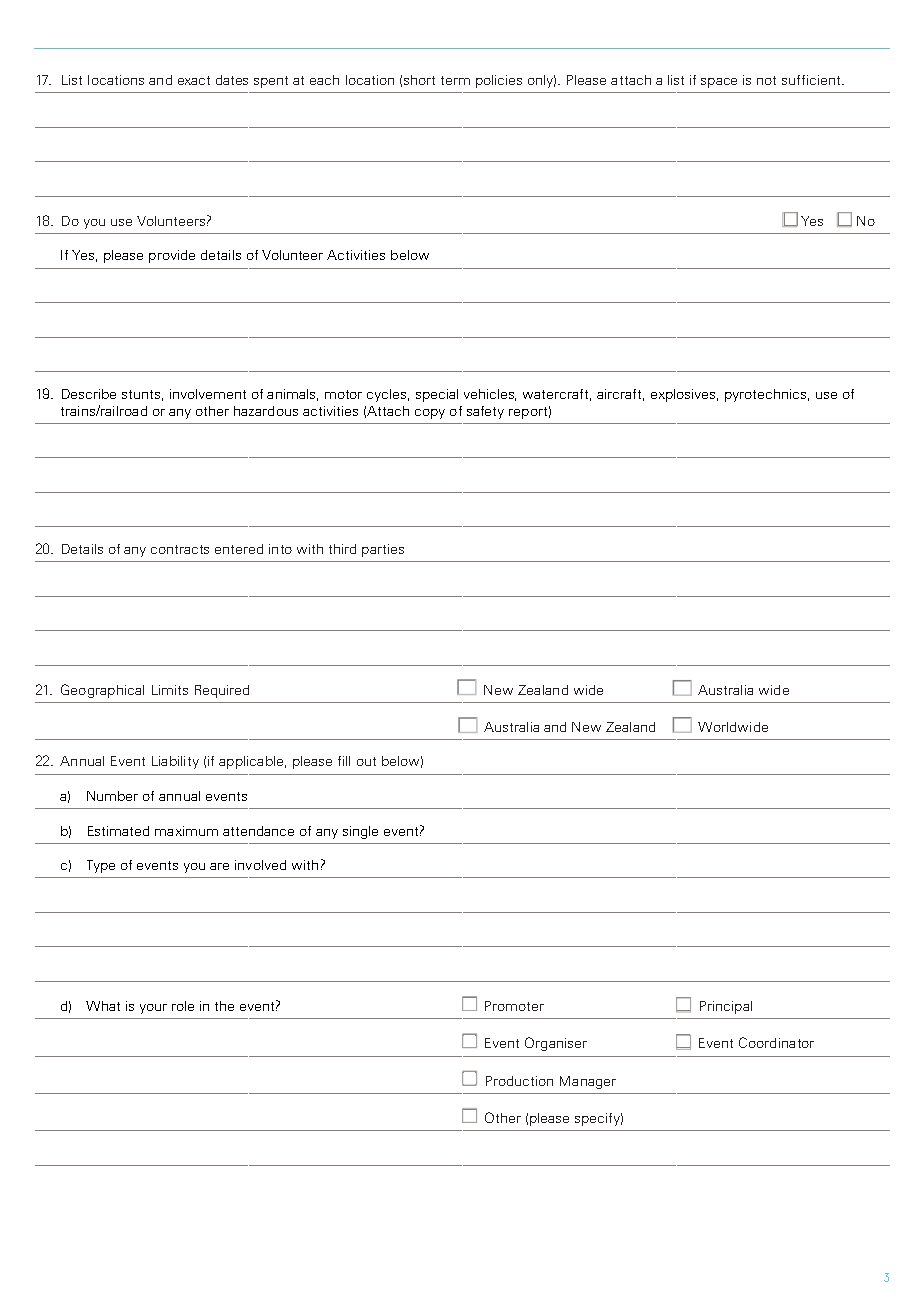 The height and width of the image is (1308, 924). Describe the element at coordinates (437, 395) in the image. I see `special` at that location.
